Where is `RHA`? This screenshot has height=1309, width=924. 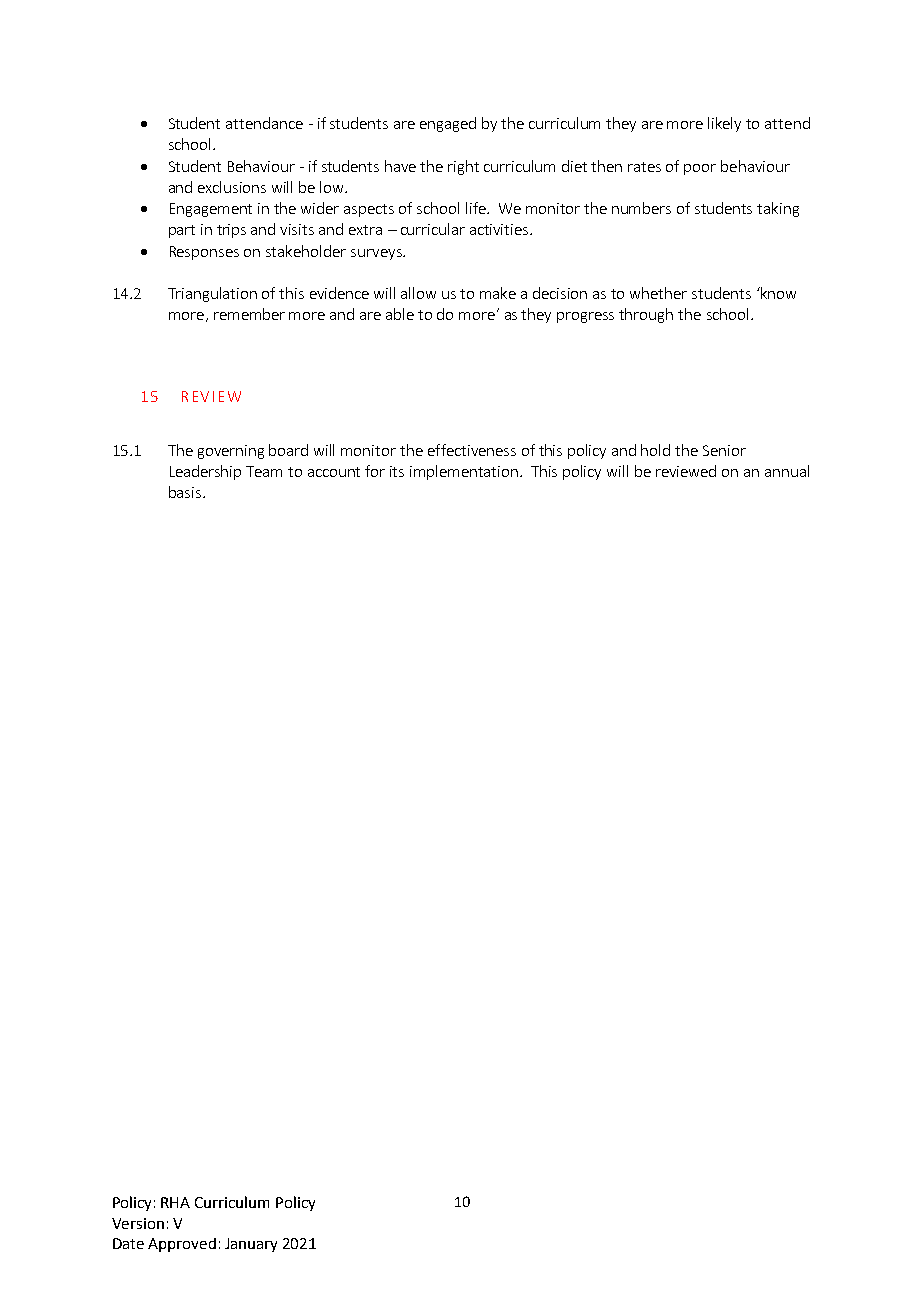 RHA is located at coordinates (175, 1202).
